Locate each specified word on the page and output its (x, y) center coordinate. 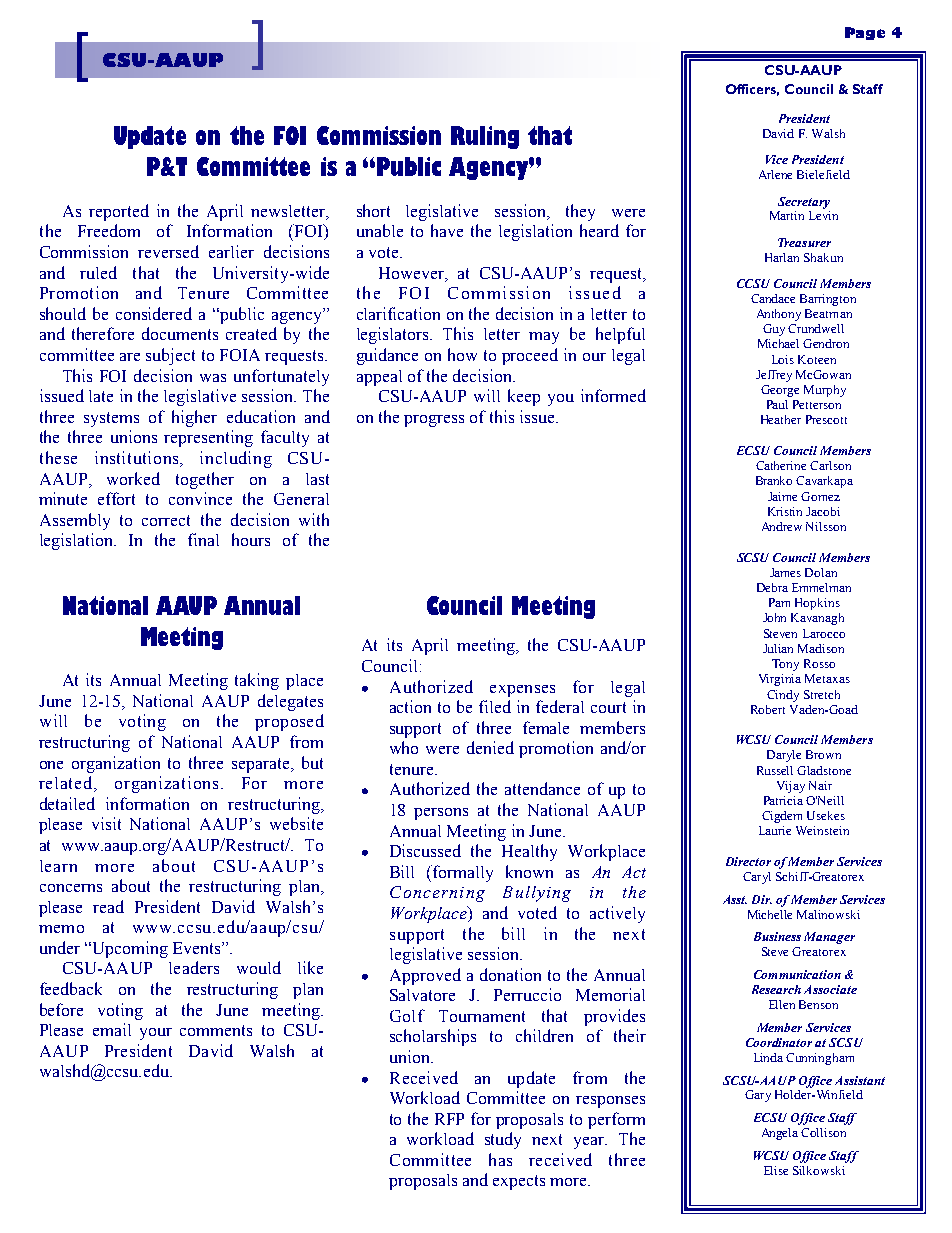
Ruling (485, 137)
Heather (781, 419)
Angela (780, 1134)
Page (865, 33)
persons (441, 814)
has (500, 1159)
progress (434, 421)
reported (119, 212)
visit (106, 823)
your (156, 1034)
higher (194, 418)
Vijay (791, 787)
